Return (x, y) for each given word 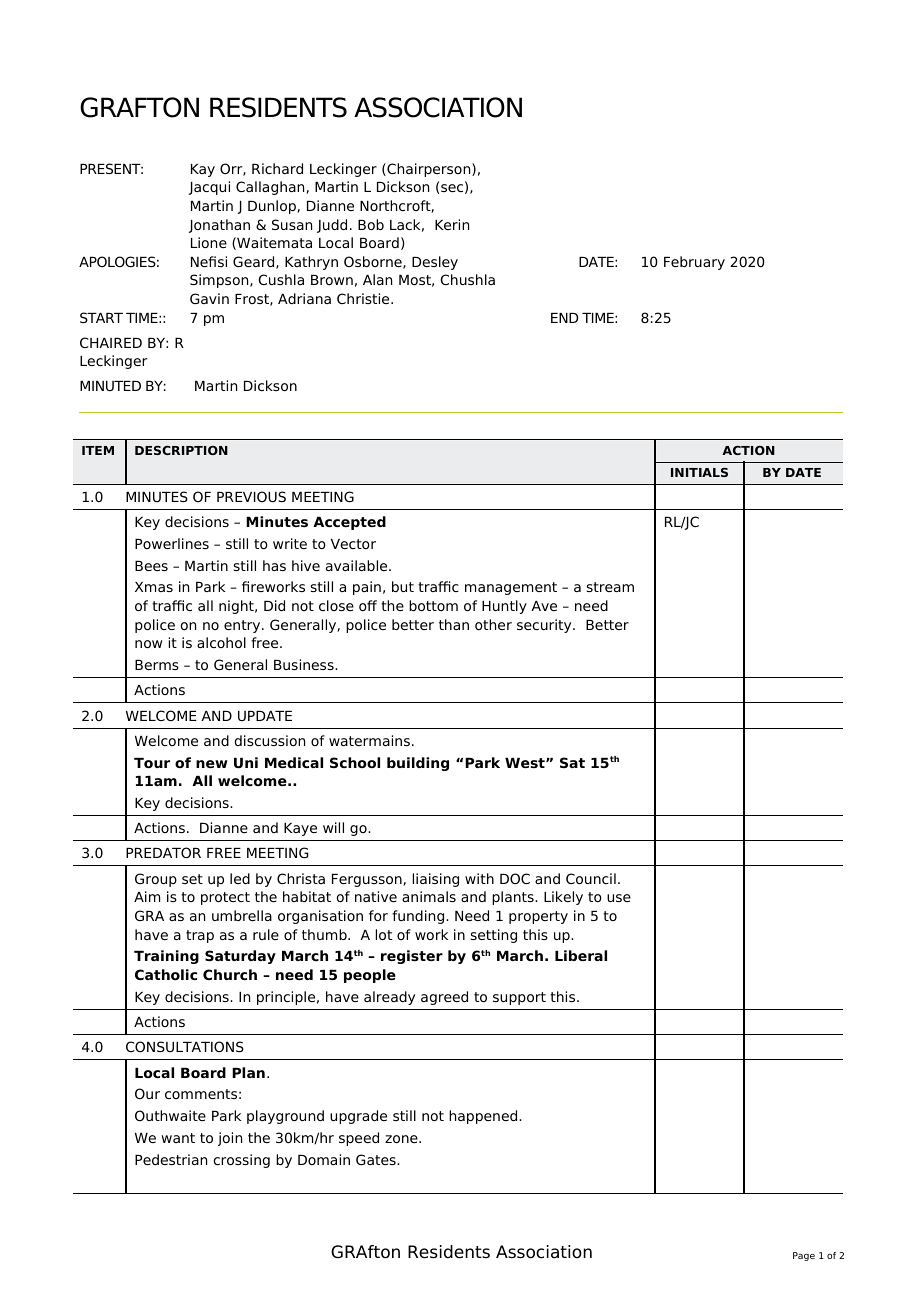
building (418, 764)
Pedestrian (171, 1159)
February (694, 263)
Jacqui (209, 188)
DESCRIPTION (181, 450)
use (619, 898)
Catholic (166, 974)
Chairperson (429, 170)
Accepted (349, 523)
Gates (377, 1159)
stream (610, 587)
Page (804, 1256)
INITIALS (699, 472)
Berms (157, 665)
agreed (444, 998)
